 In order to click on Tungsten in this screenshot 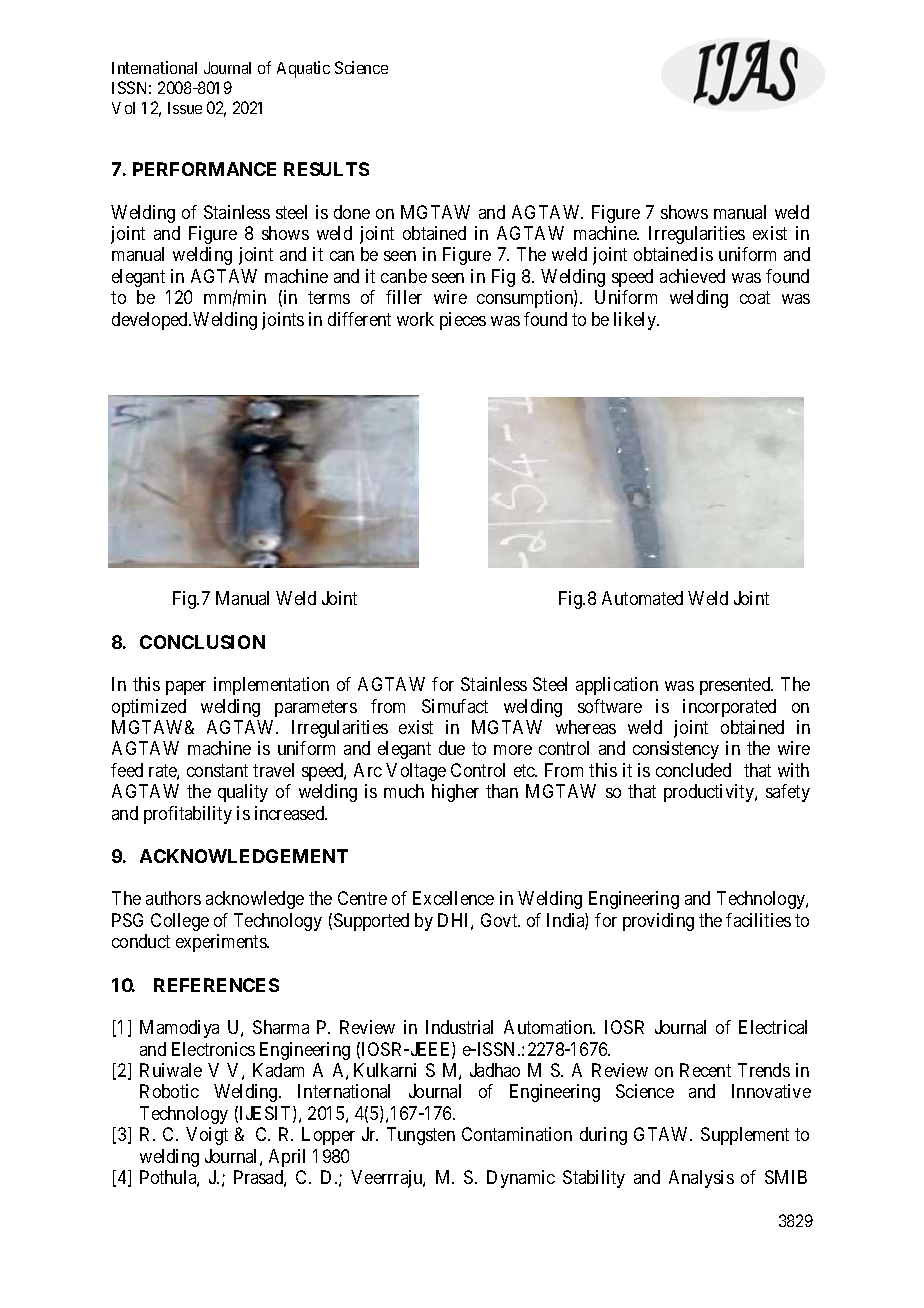, I will do `click(421, 1136)`.
